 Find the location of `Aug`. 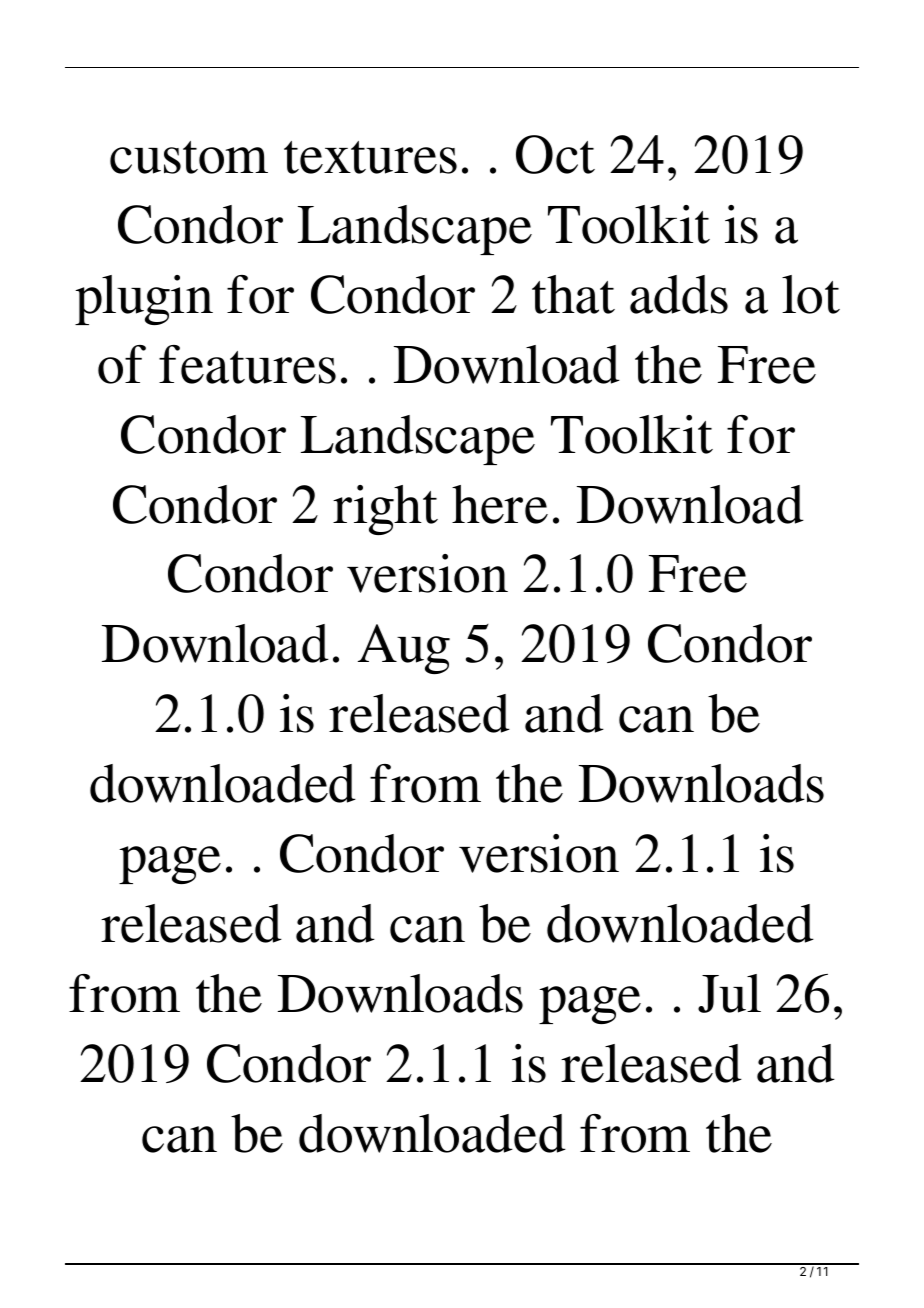

Aug is located at coordinates (404, 649).
